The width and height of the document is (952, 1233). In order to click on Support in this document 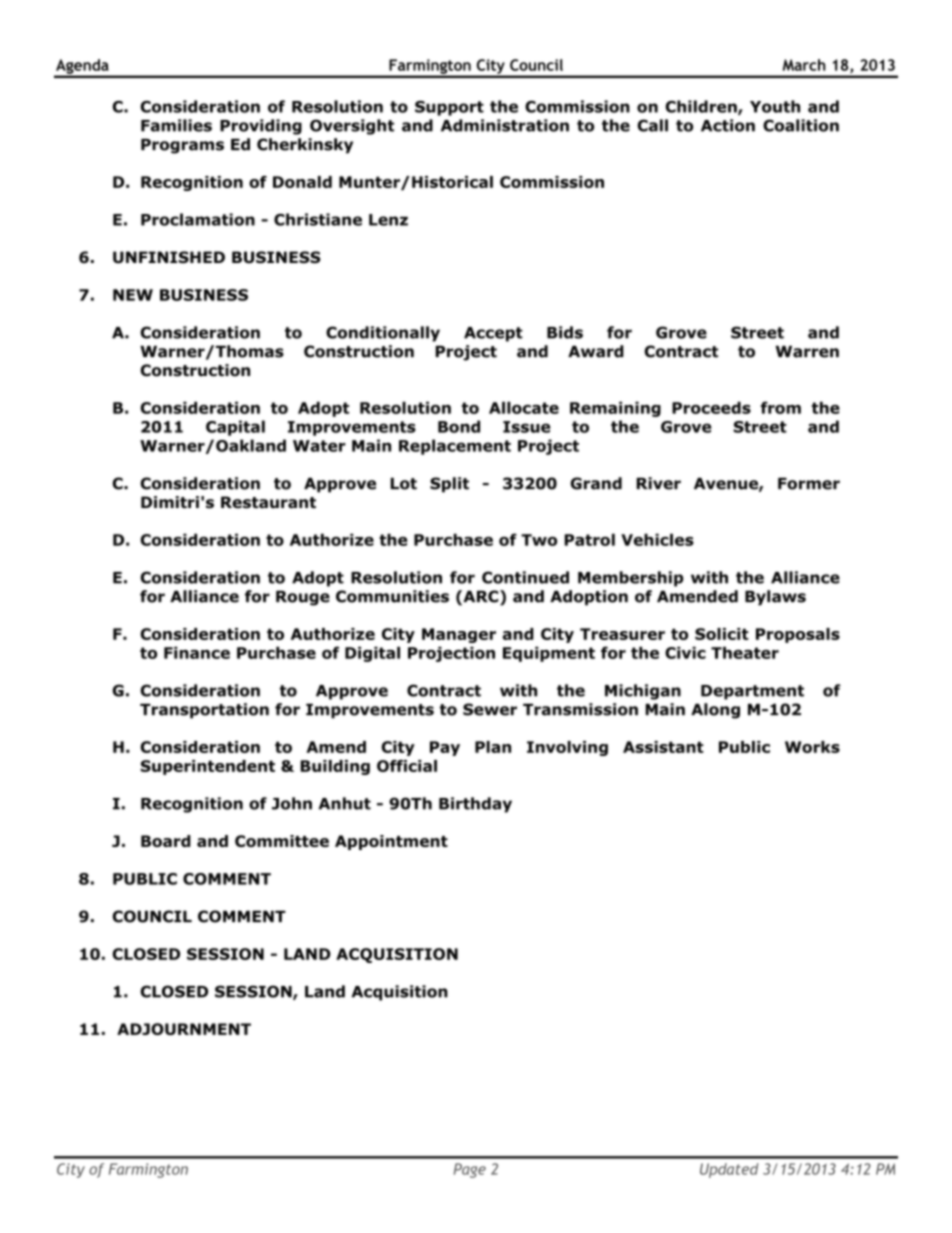, I will do `click(449, 108)`.
